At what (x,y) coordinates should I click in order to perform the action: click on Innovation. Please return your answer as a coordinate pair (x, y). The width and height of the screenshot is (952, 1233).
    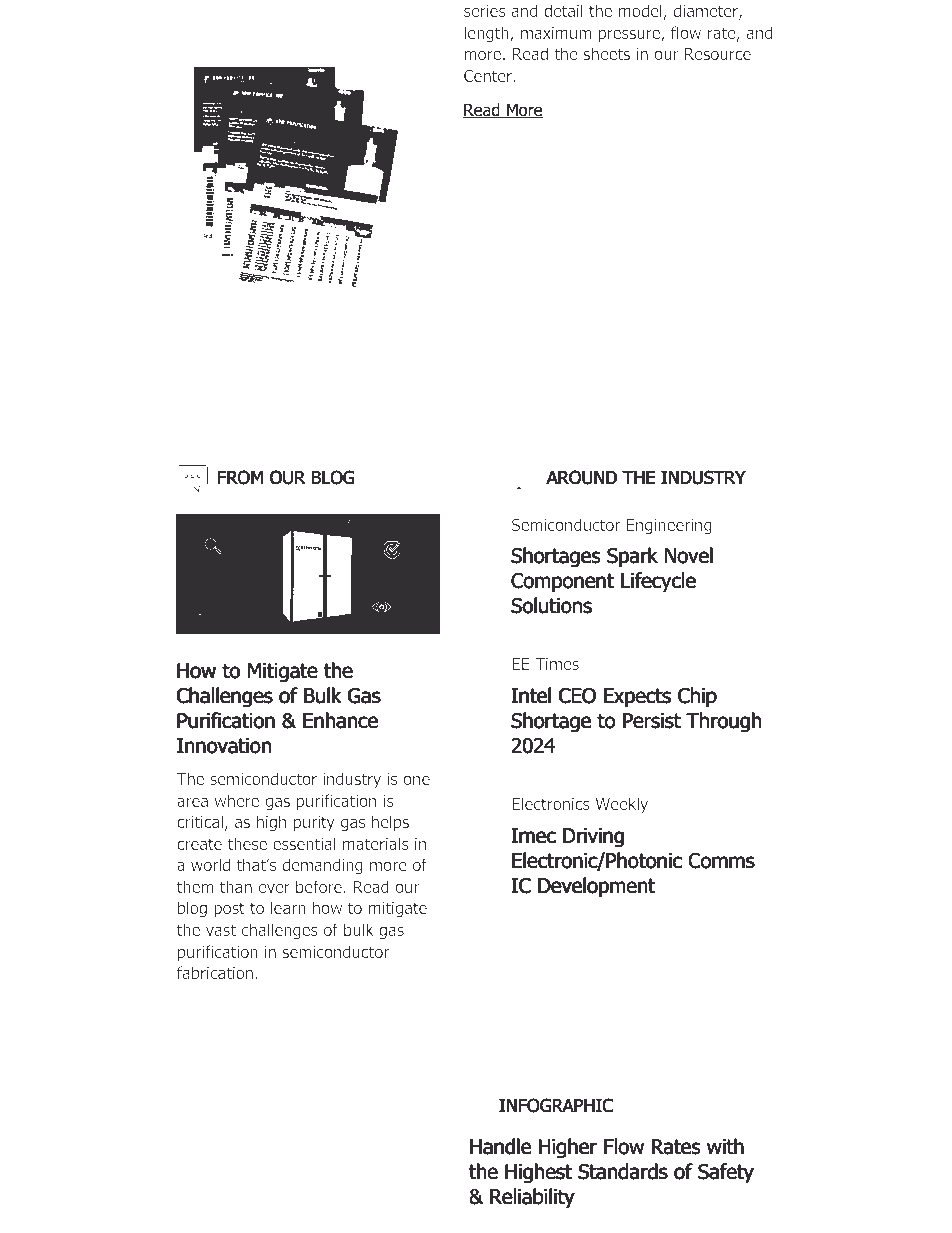
    Looking at the image, I should click on (224, 746).
